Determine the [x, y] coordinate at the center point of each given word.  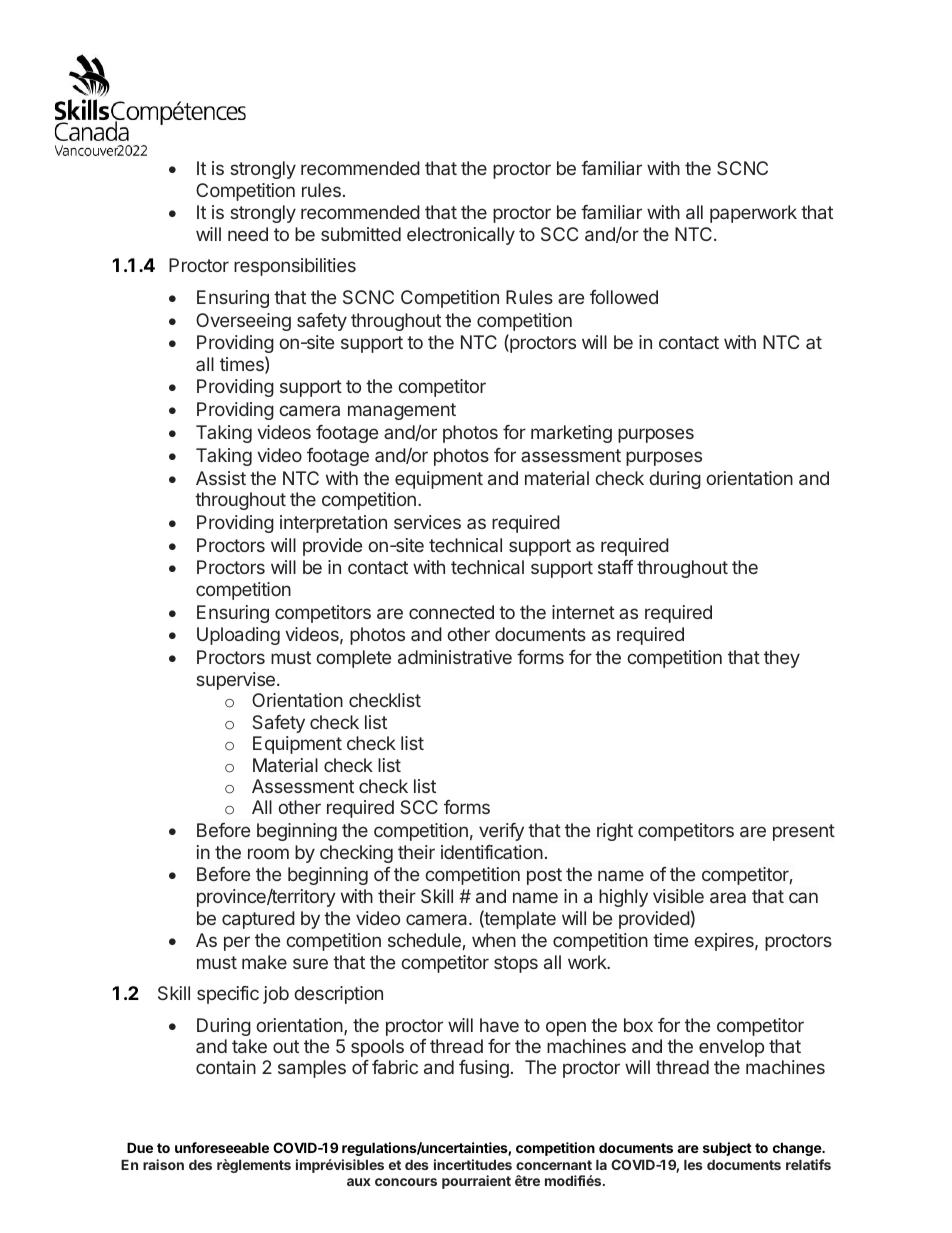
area [728, 897]
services [427, 522]
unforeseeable [222, 1147]
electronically [461, 236]
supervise [235, 681]
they [782, 659]
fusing [484, 1069]
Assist [221, 478]
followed [624, 297]
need [248, 234]
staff [615, 567]
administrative [455, 657]
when [494, 940]
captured [258, 920]
